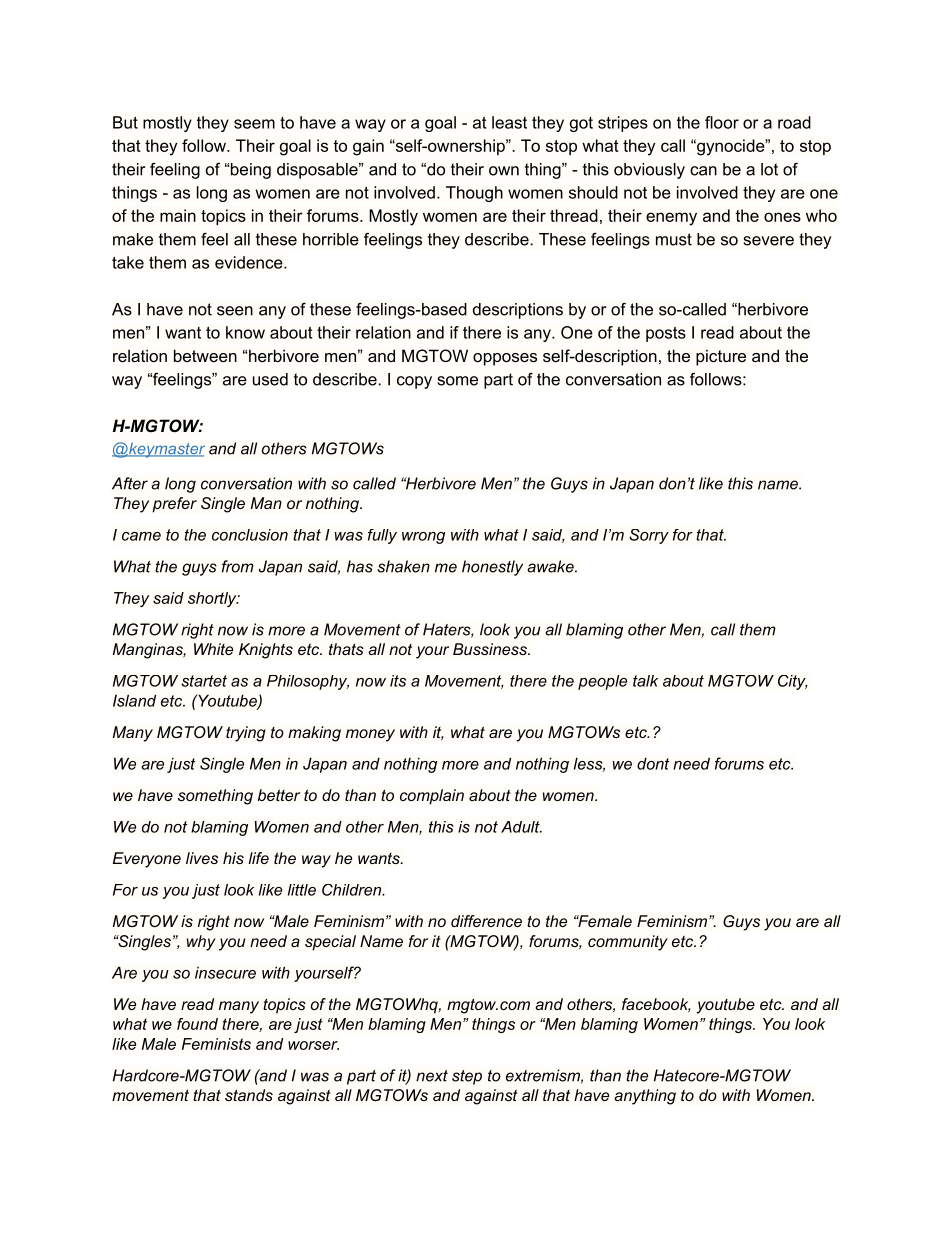 The width and height of the screenshot is (952, 1233). Describe the element at coordinates (628, 943) in the screenshot. I see `community` at that location.
